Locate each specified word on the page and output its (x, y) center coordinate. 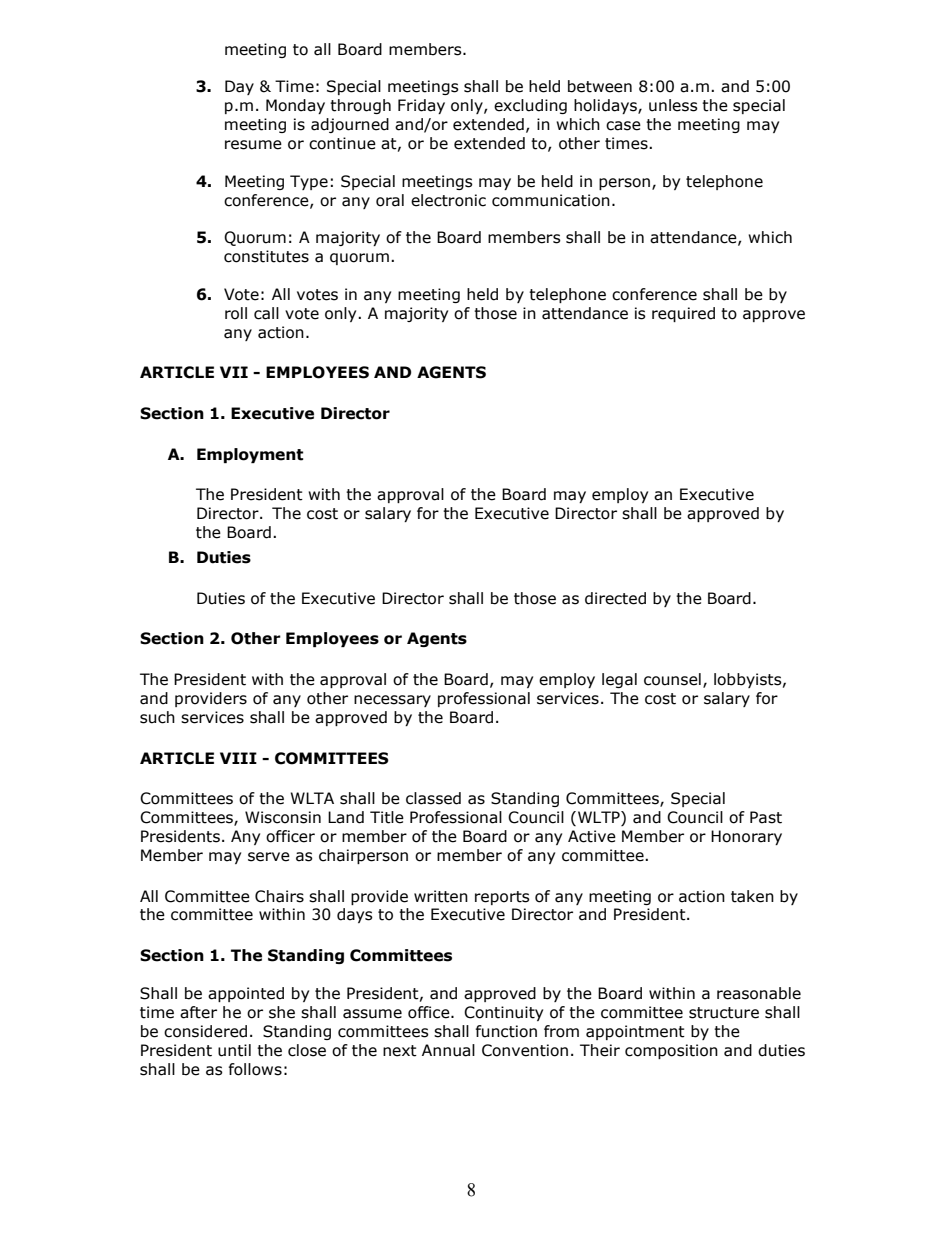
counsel (672, 679)
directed (615, 598)
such (157, 717)
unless (673, 105)
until (234, 1050)
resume (253, 145)
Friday (421, 106)
